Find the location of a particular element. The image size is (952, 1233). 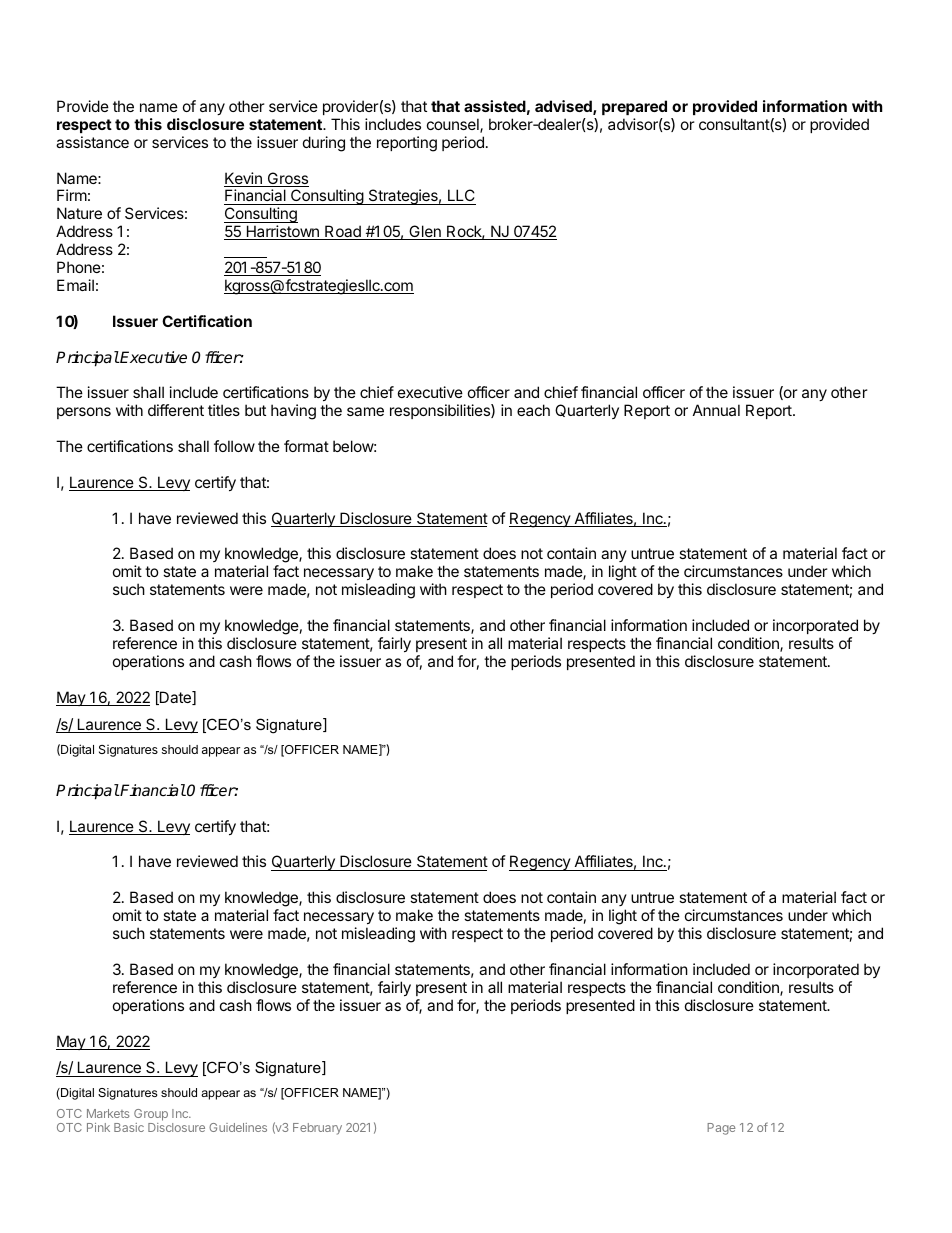

each is located at coordinates (533, 410).
